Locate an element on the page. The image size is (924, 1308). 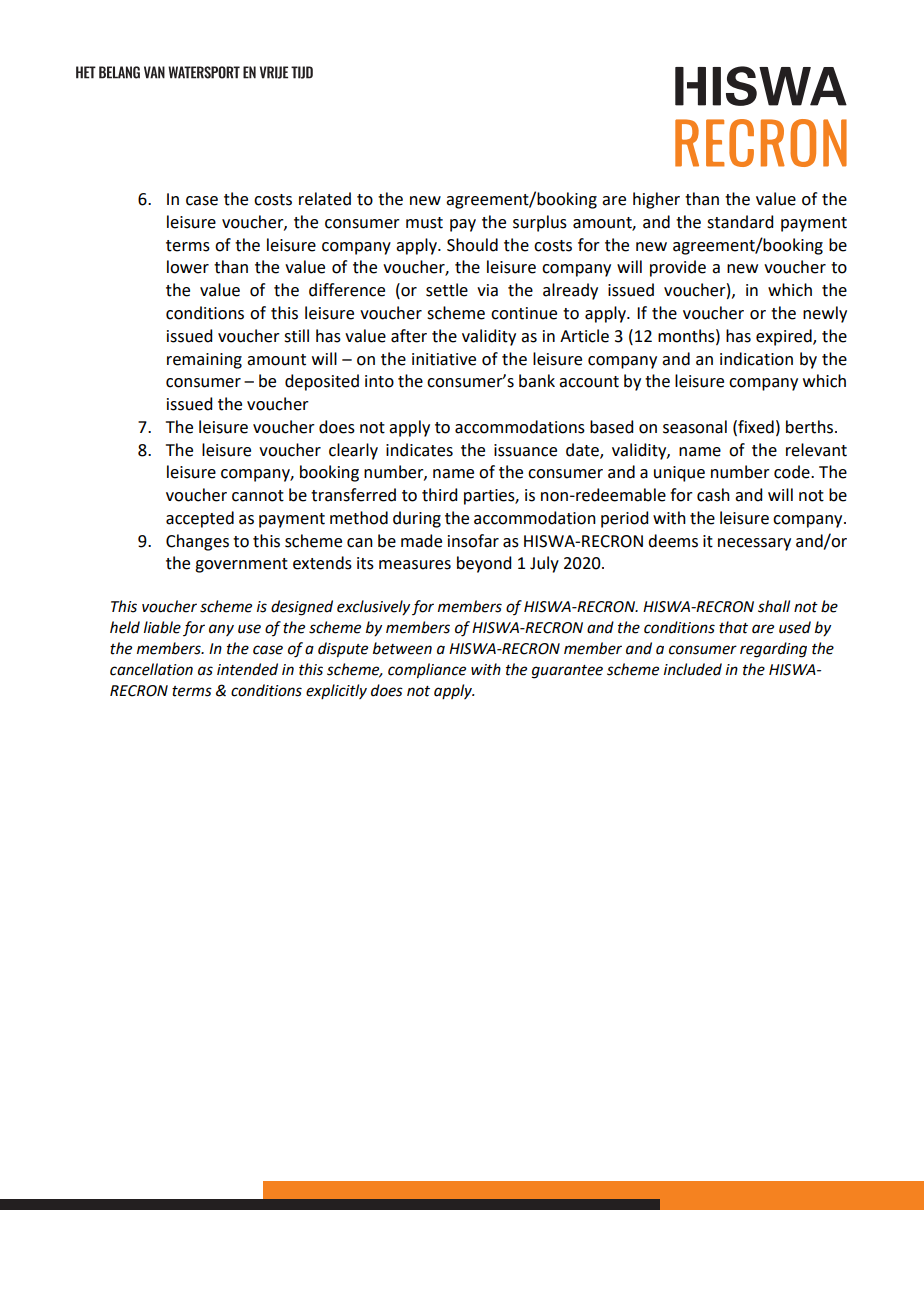
related is located at coordinates (325, 199).
